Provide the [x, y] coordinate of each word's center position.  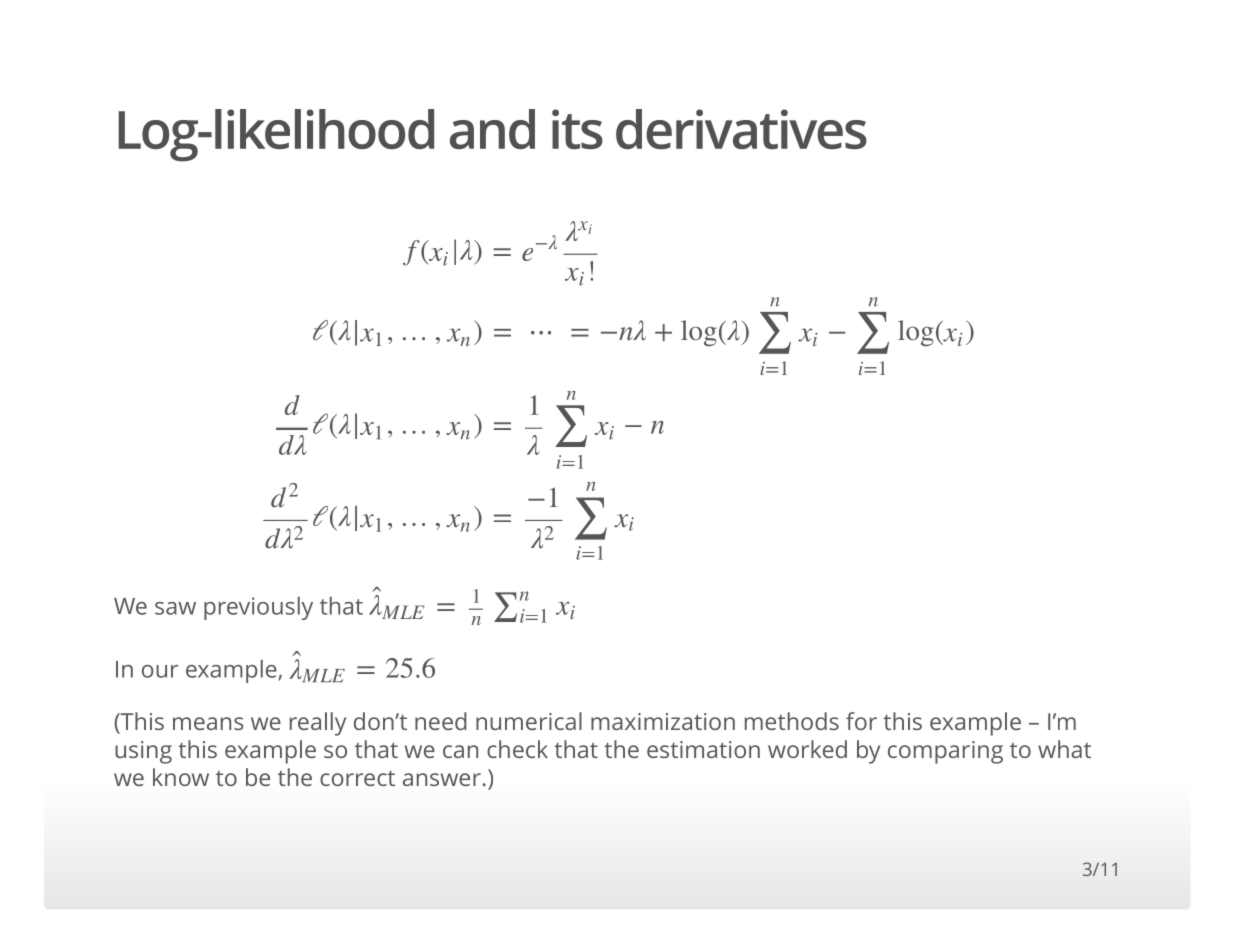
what [1064, 749]
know [181, 777]
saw [175, 608]
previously [258, 608]
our [160, 671]
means [208, 723]
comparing [945, 752]
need [441, 721]
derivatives [741, 129]
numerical [529, 721]
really [318, 724]
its [577, 129]
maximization [663, 721]
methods [792, 721]
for [861, 721]
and [492, 129]
